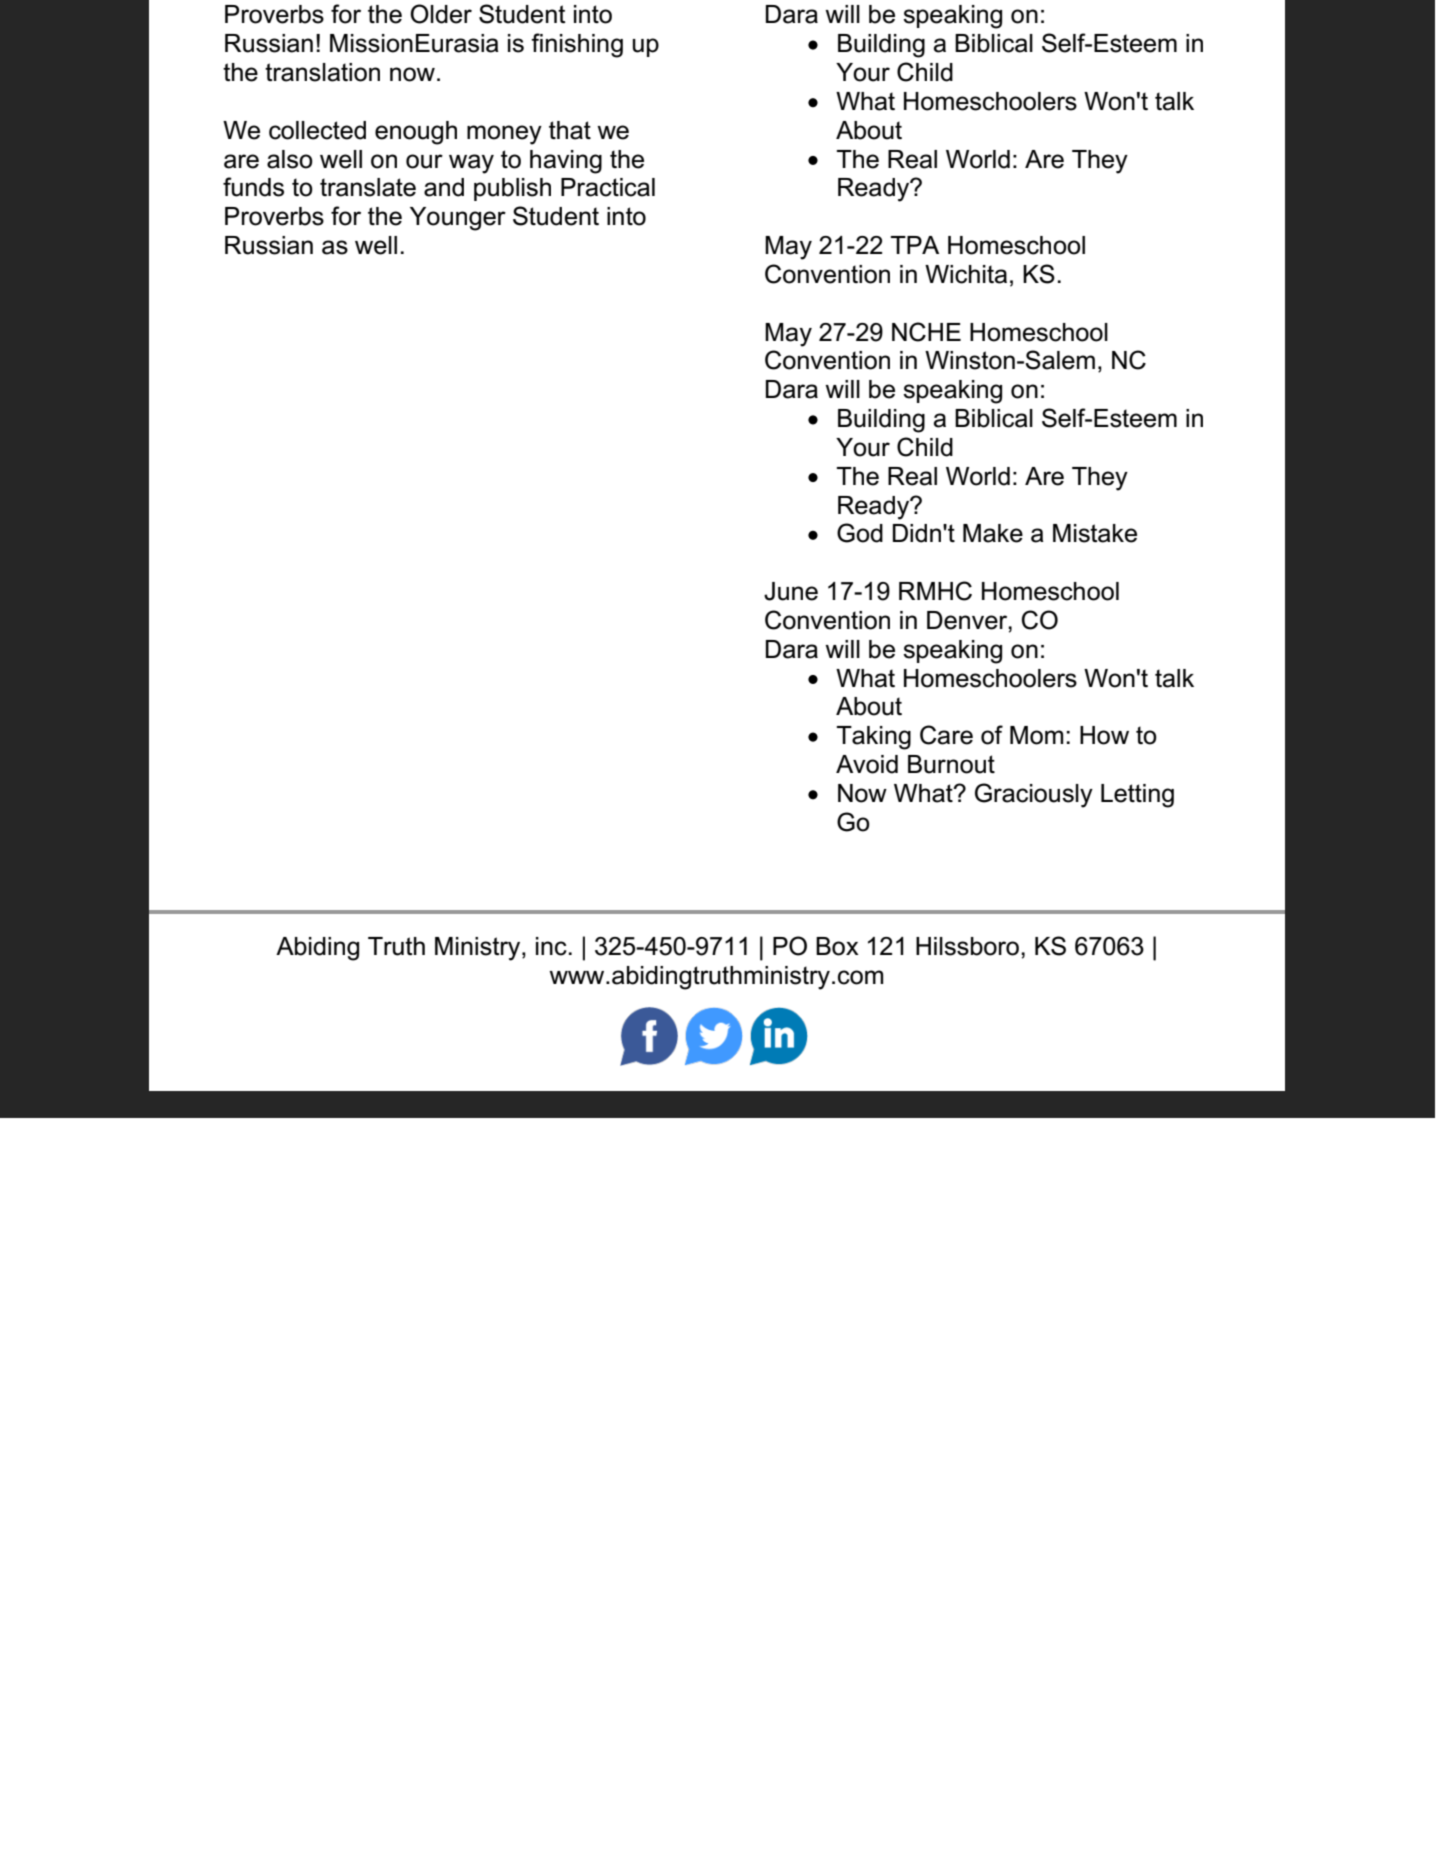 This image has width=1436, height=1858. I want to click on Younger, so click(458, 219).
